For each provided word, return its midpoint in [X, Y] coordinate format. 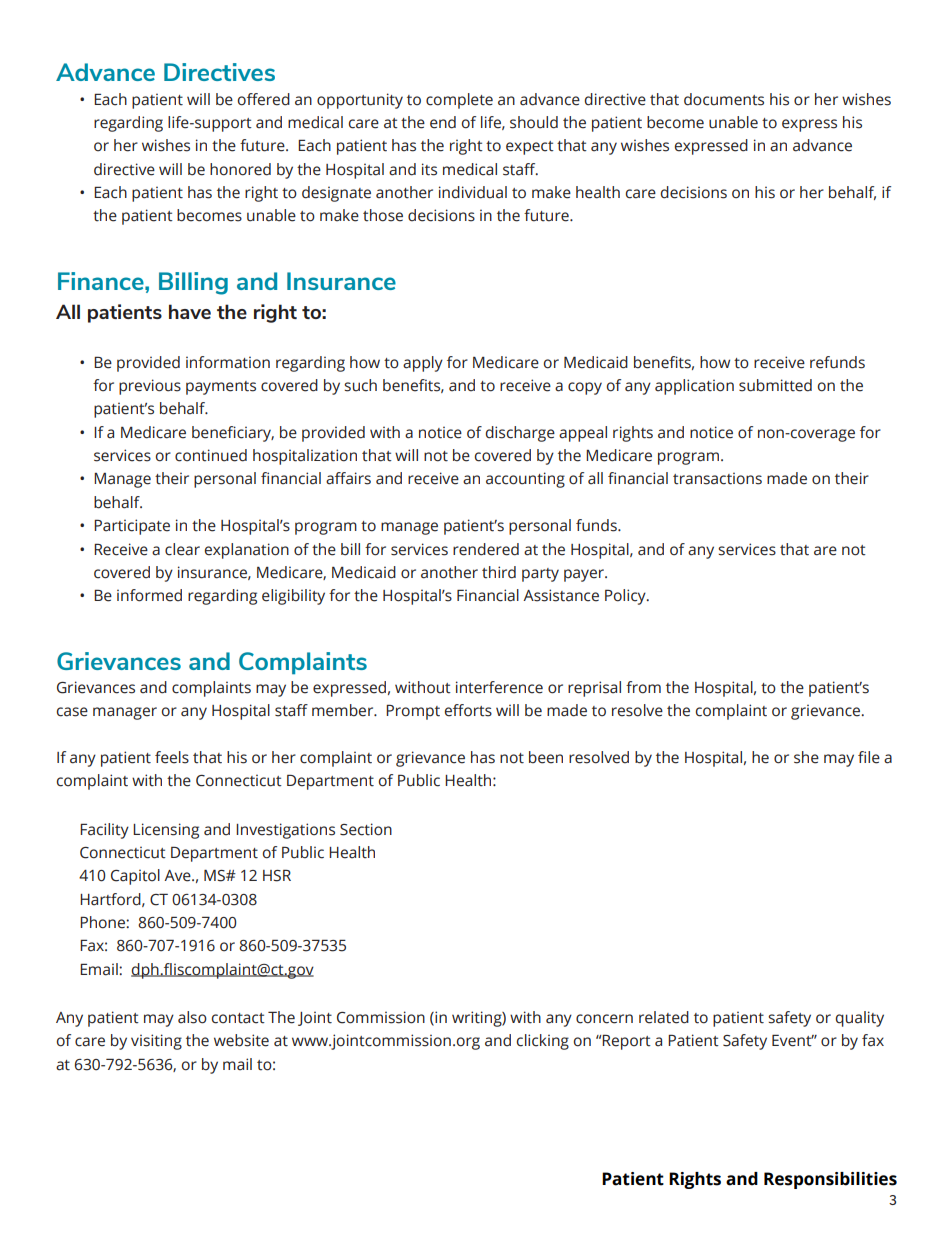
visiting [156, 1042]
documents [724, 99]
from [643, 687]
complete [459, 101]
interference [499, 687]
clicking [543, 1042]
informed [149, 595]
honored [240, 169]
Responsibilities [830, 1180]
